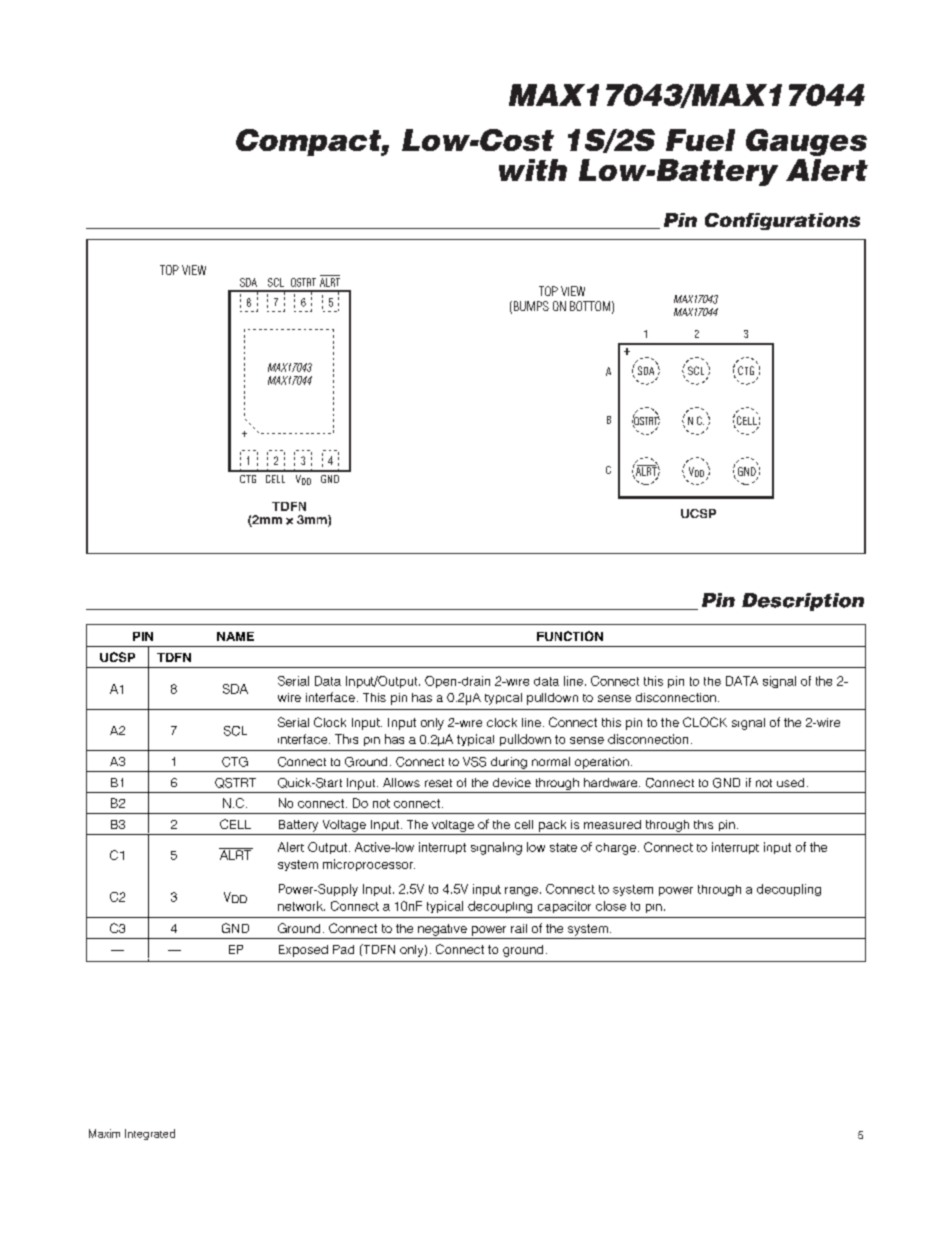 This document has height=1233, width=952. I want to click on NAME, so click(235, 636).
